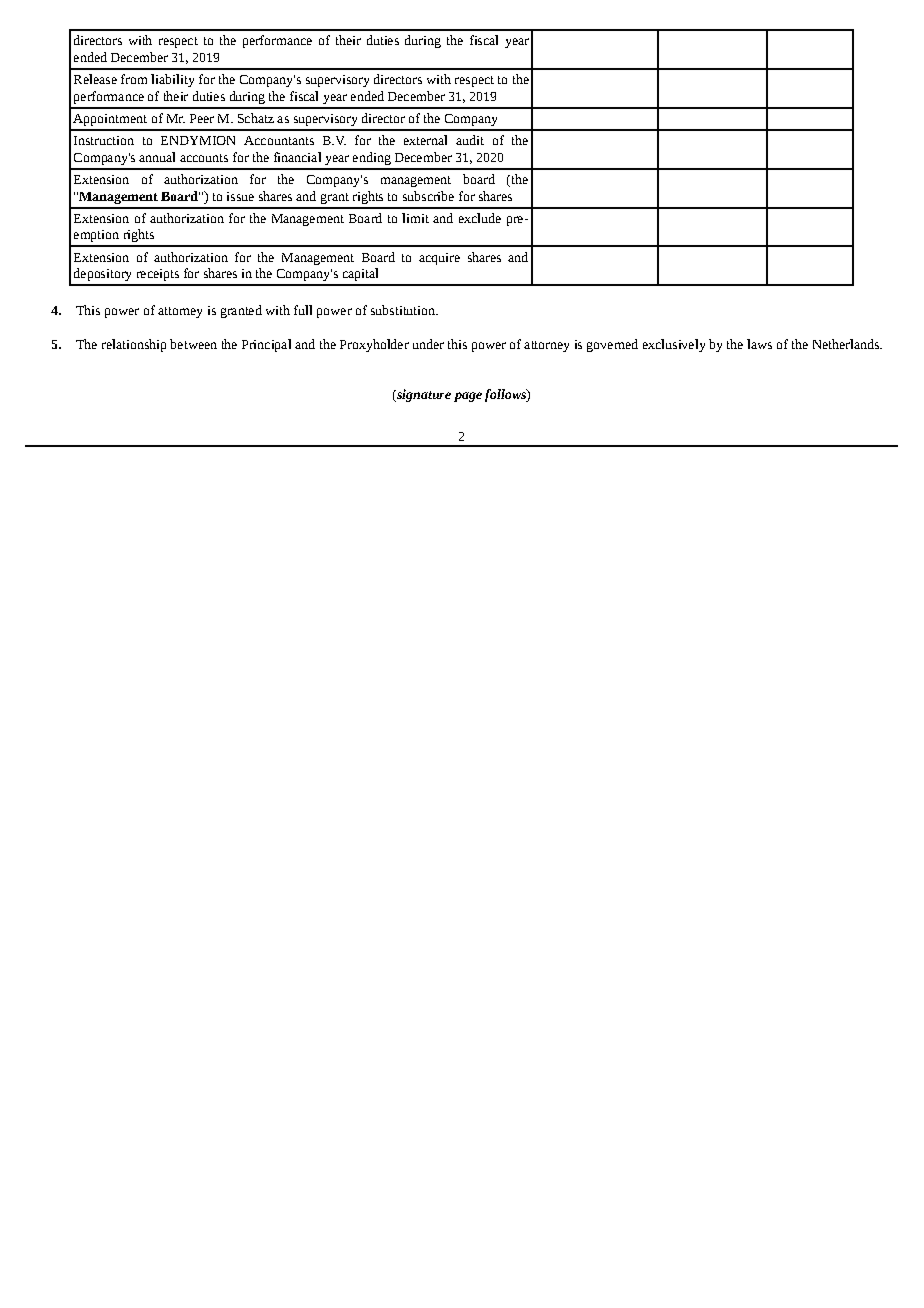 The image size is (924, 1308). What do you see at coordinates (759, 344) in the screenshot?
I see `laws` at bounding box center [759, 344].
